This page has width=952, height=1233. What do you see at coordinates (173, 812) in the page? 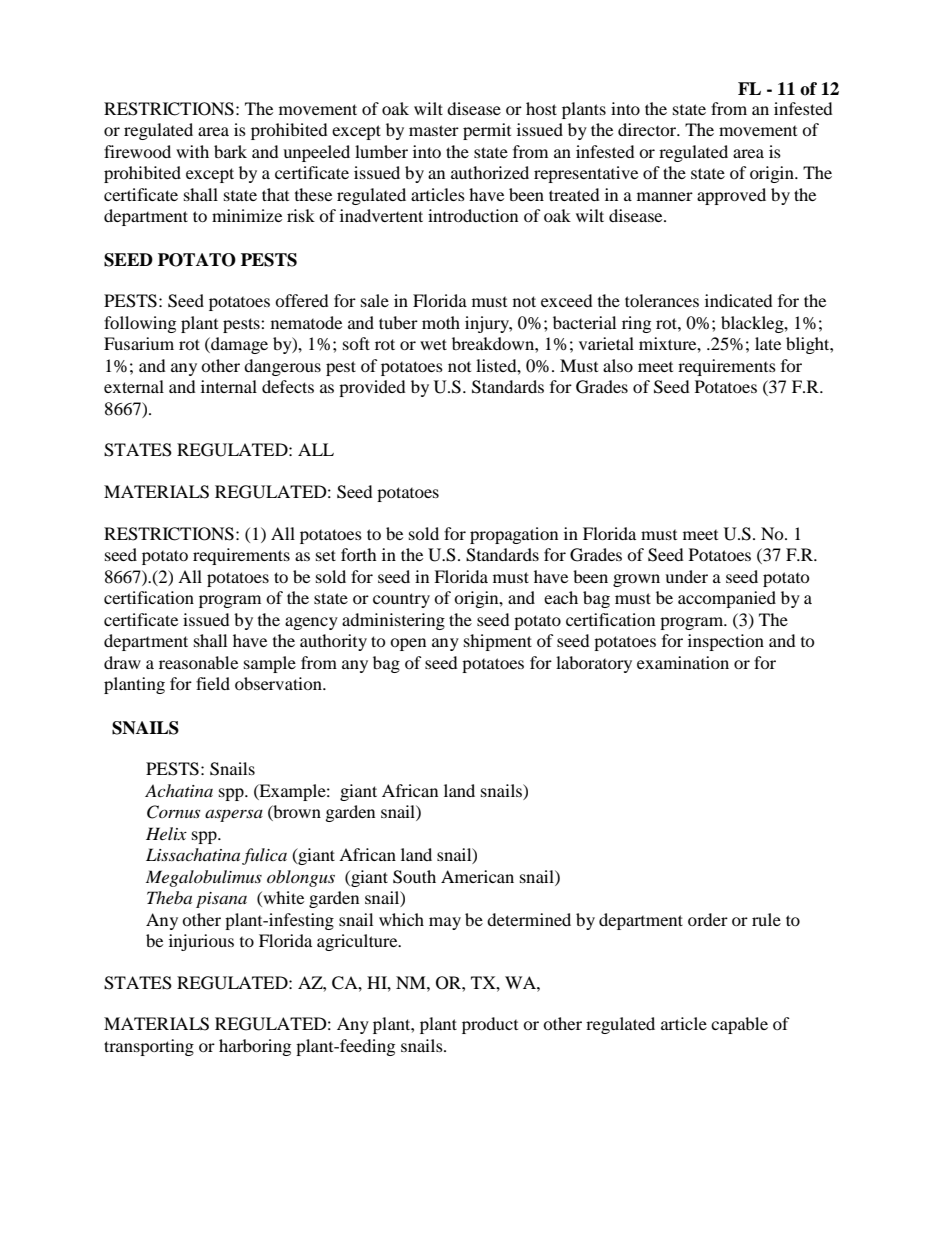
I see `Cornus` at bounding box center [173, 812].
